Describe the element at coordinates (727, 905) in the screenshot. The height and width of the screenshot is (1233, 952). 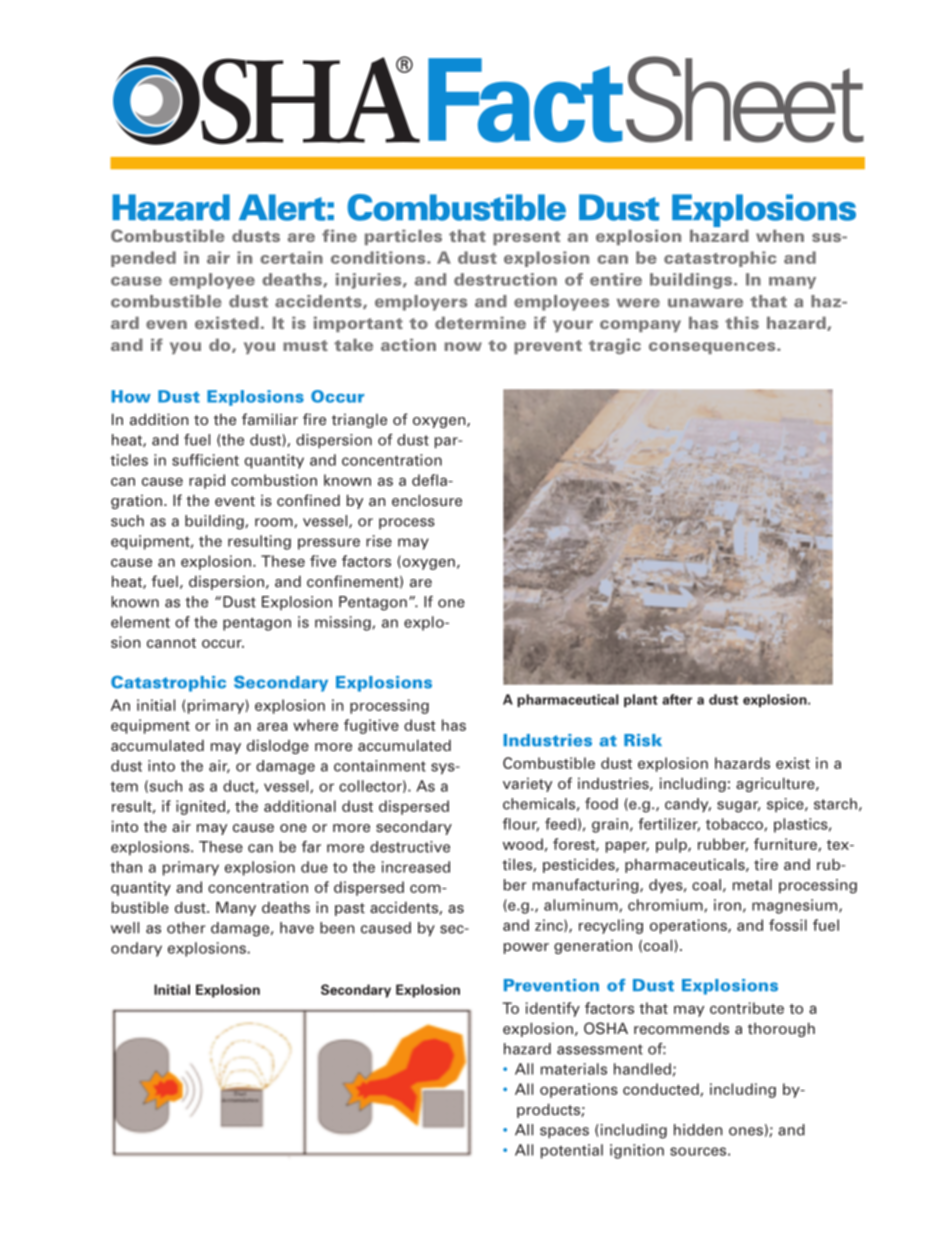
I see `iron` at that location.
